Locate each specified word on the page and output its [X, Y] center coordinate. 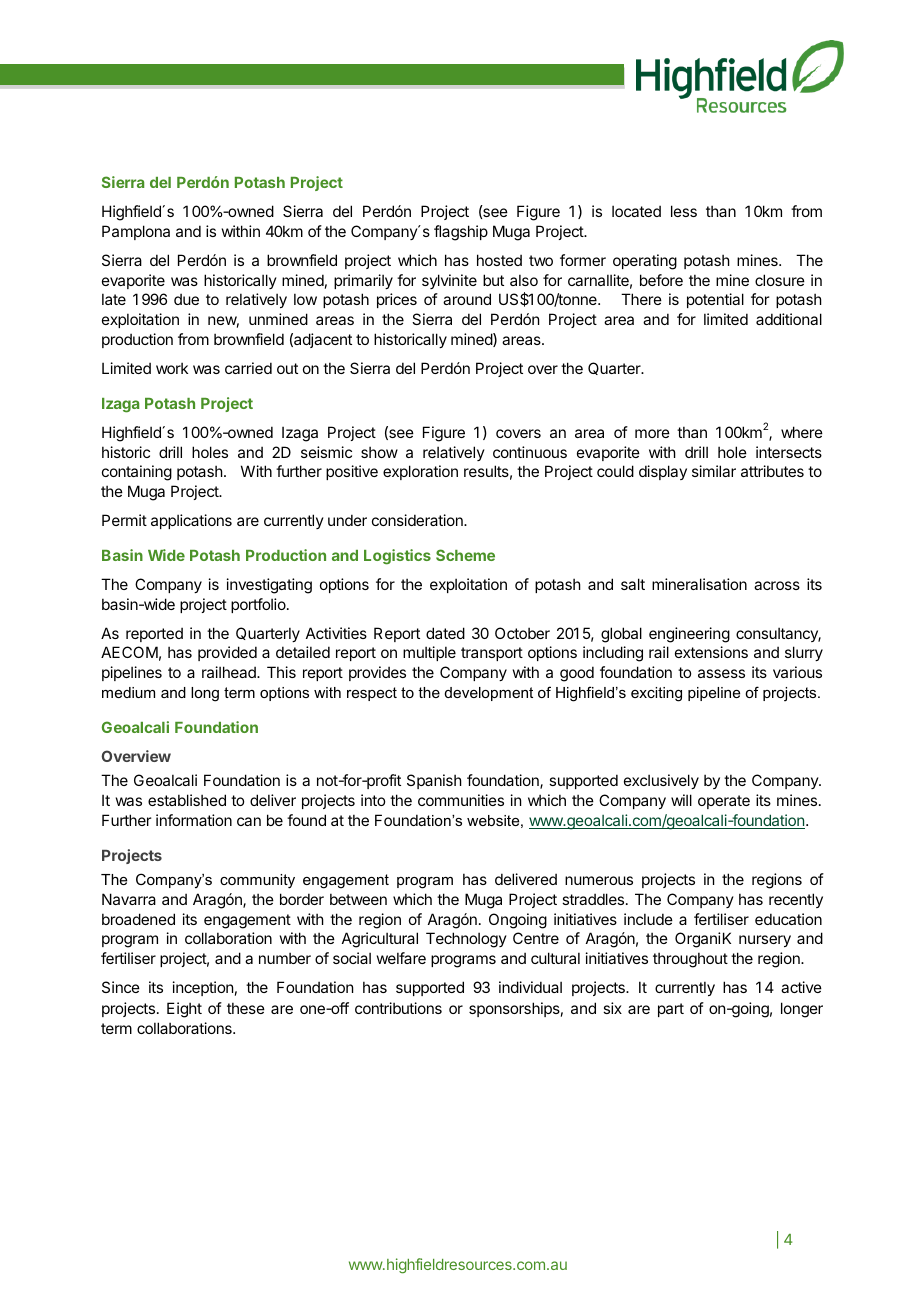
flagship [461, 233]
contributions [398, 1008]
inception [203, 988]
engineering [689, 635]
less [684, 211]
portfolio [259, 605]
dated [445, 633]
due [186, 299]
